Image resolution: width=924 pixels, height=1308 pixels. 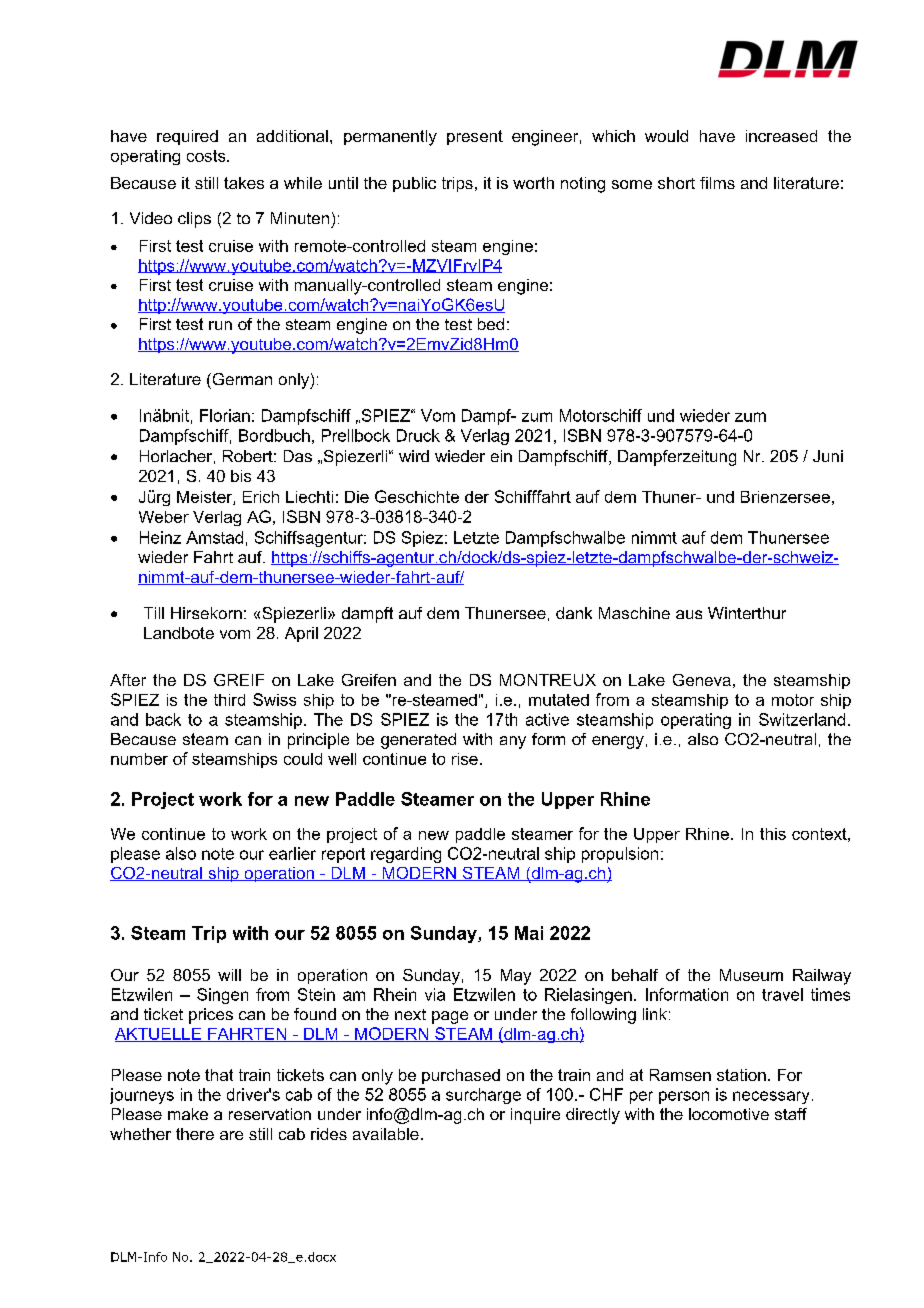 I want to click on this, so click(x=773, y=834).
